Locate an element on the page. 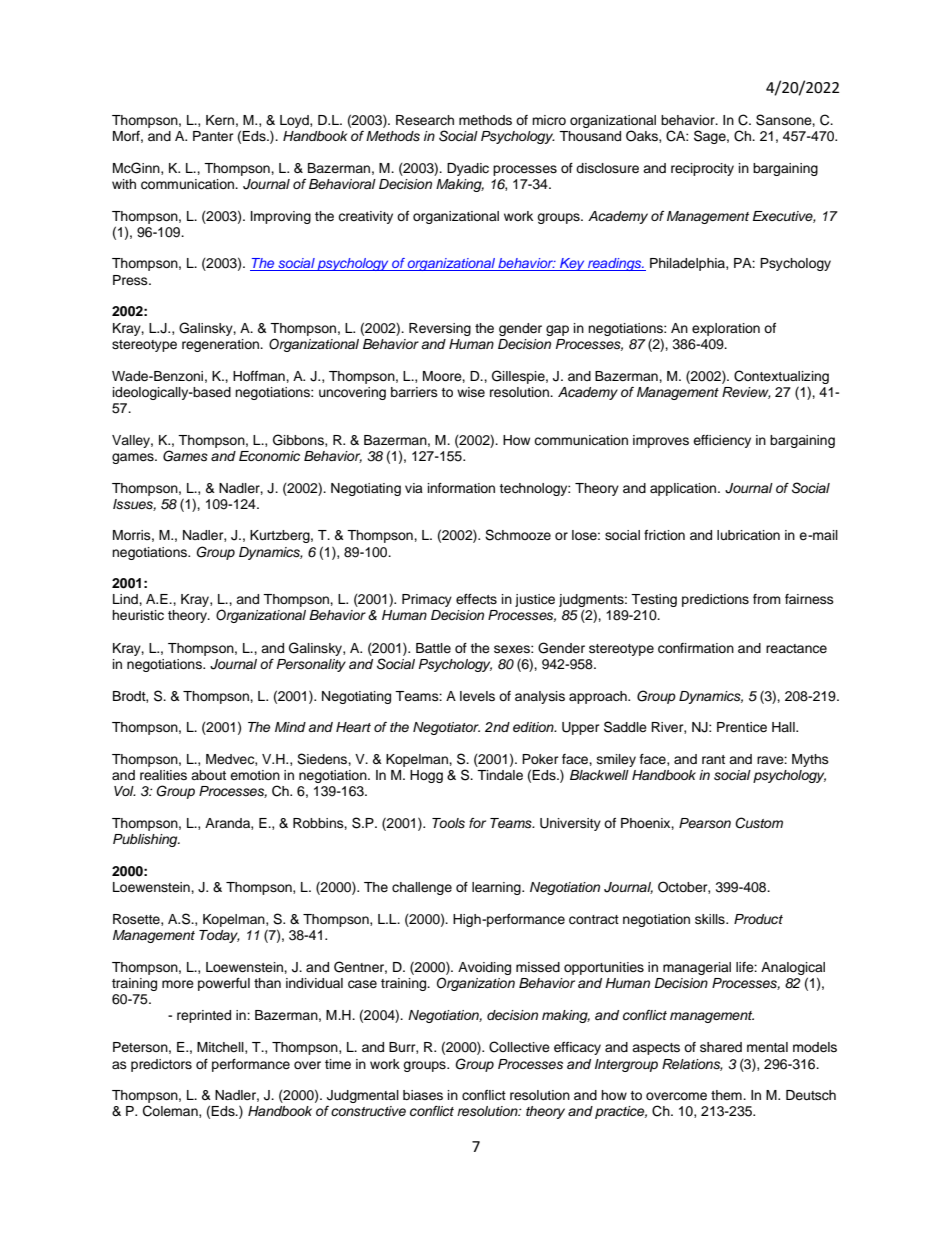 The height and width of the document is (1233, 952). effects is located at coordinates (476, 599).
